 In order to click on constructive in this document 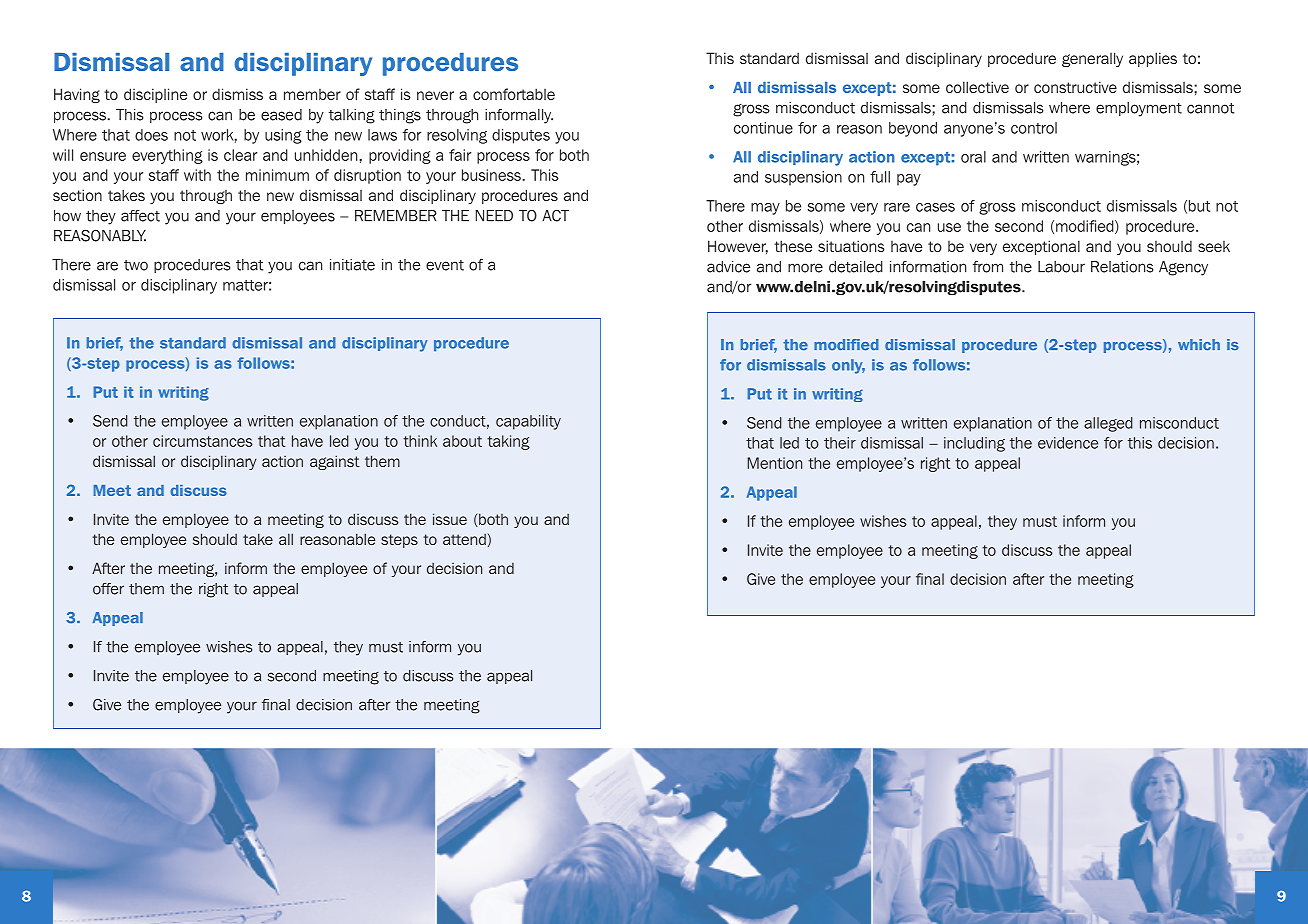, I will do `click(1075, 87)`.
